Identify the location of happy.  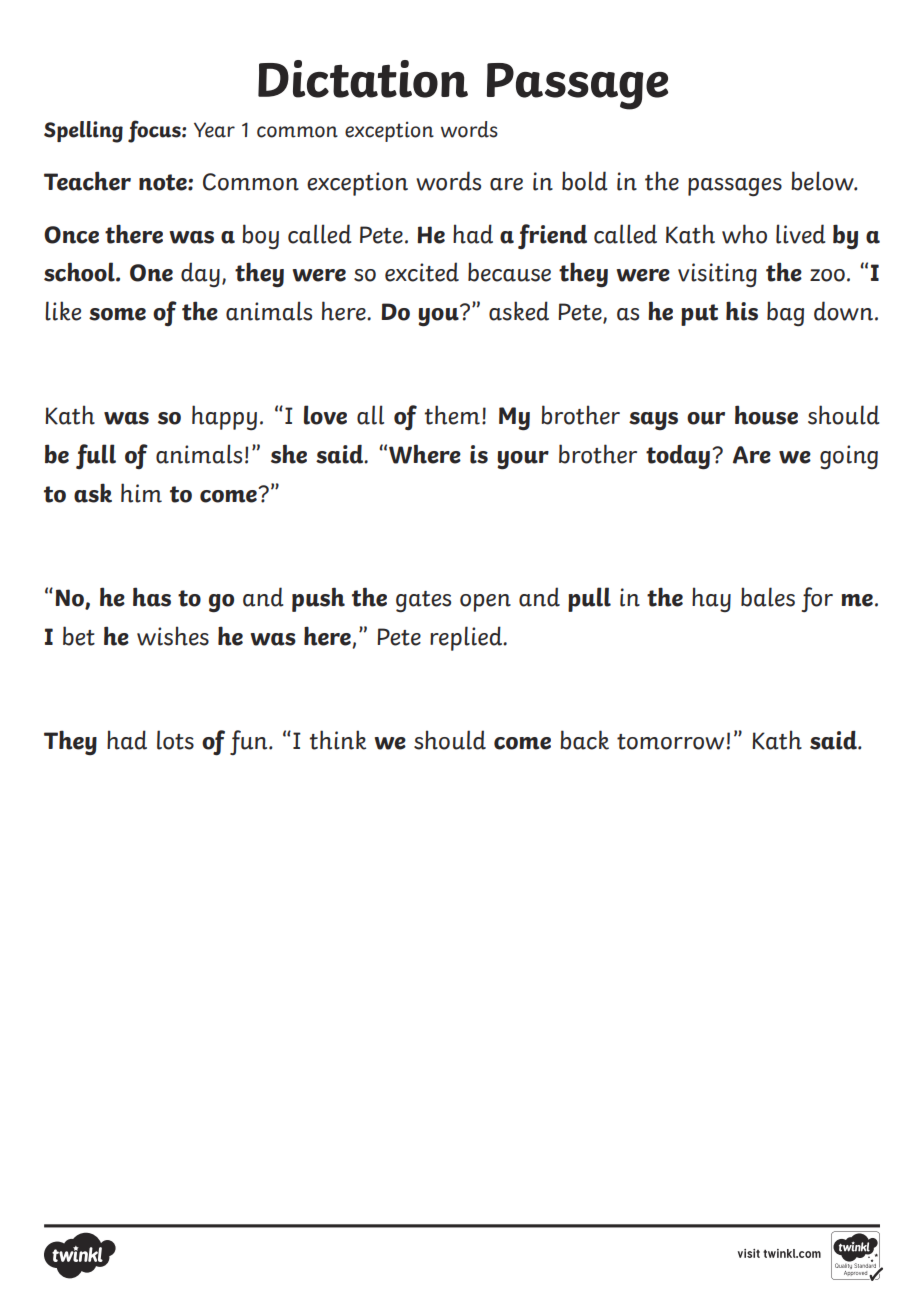
(224, 417).
